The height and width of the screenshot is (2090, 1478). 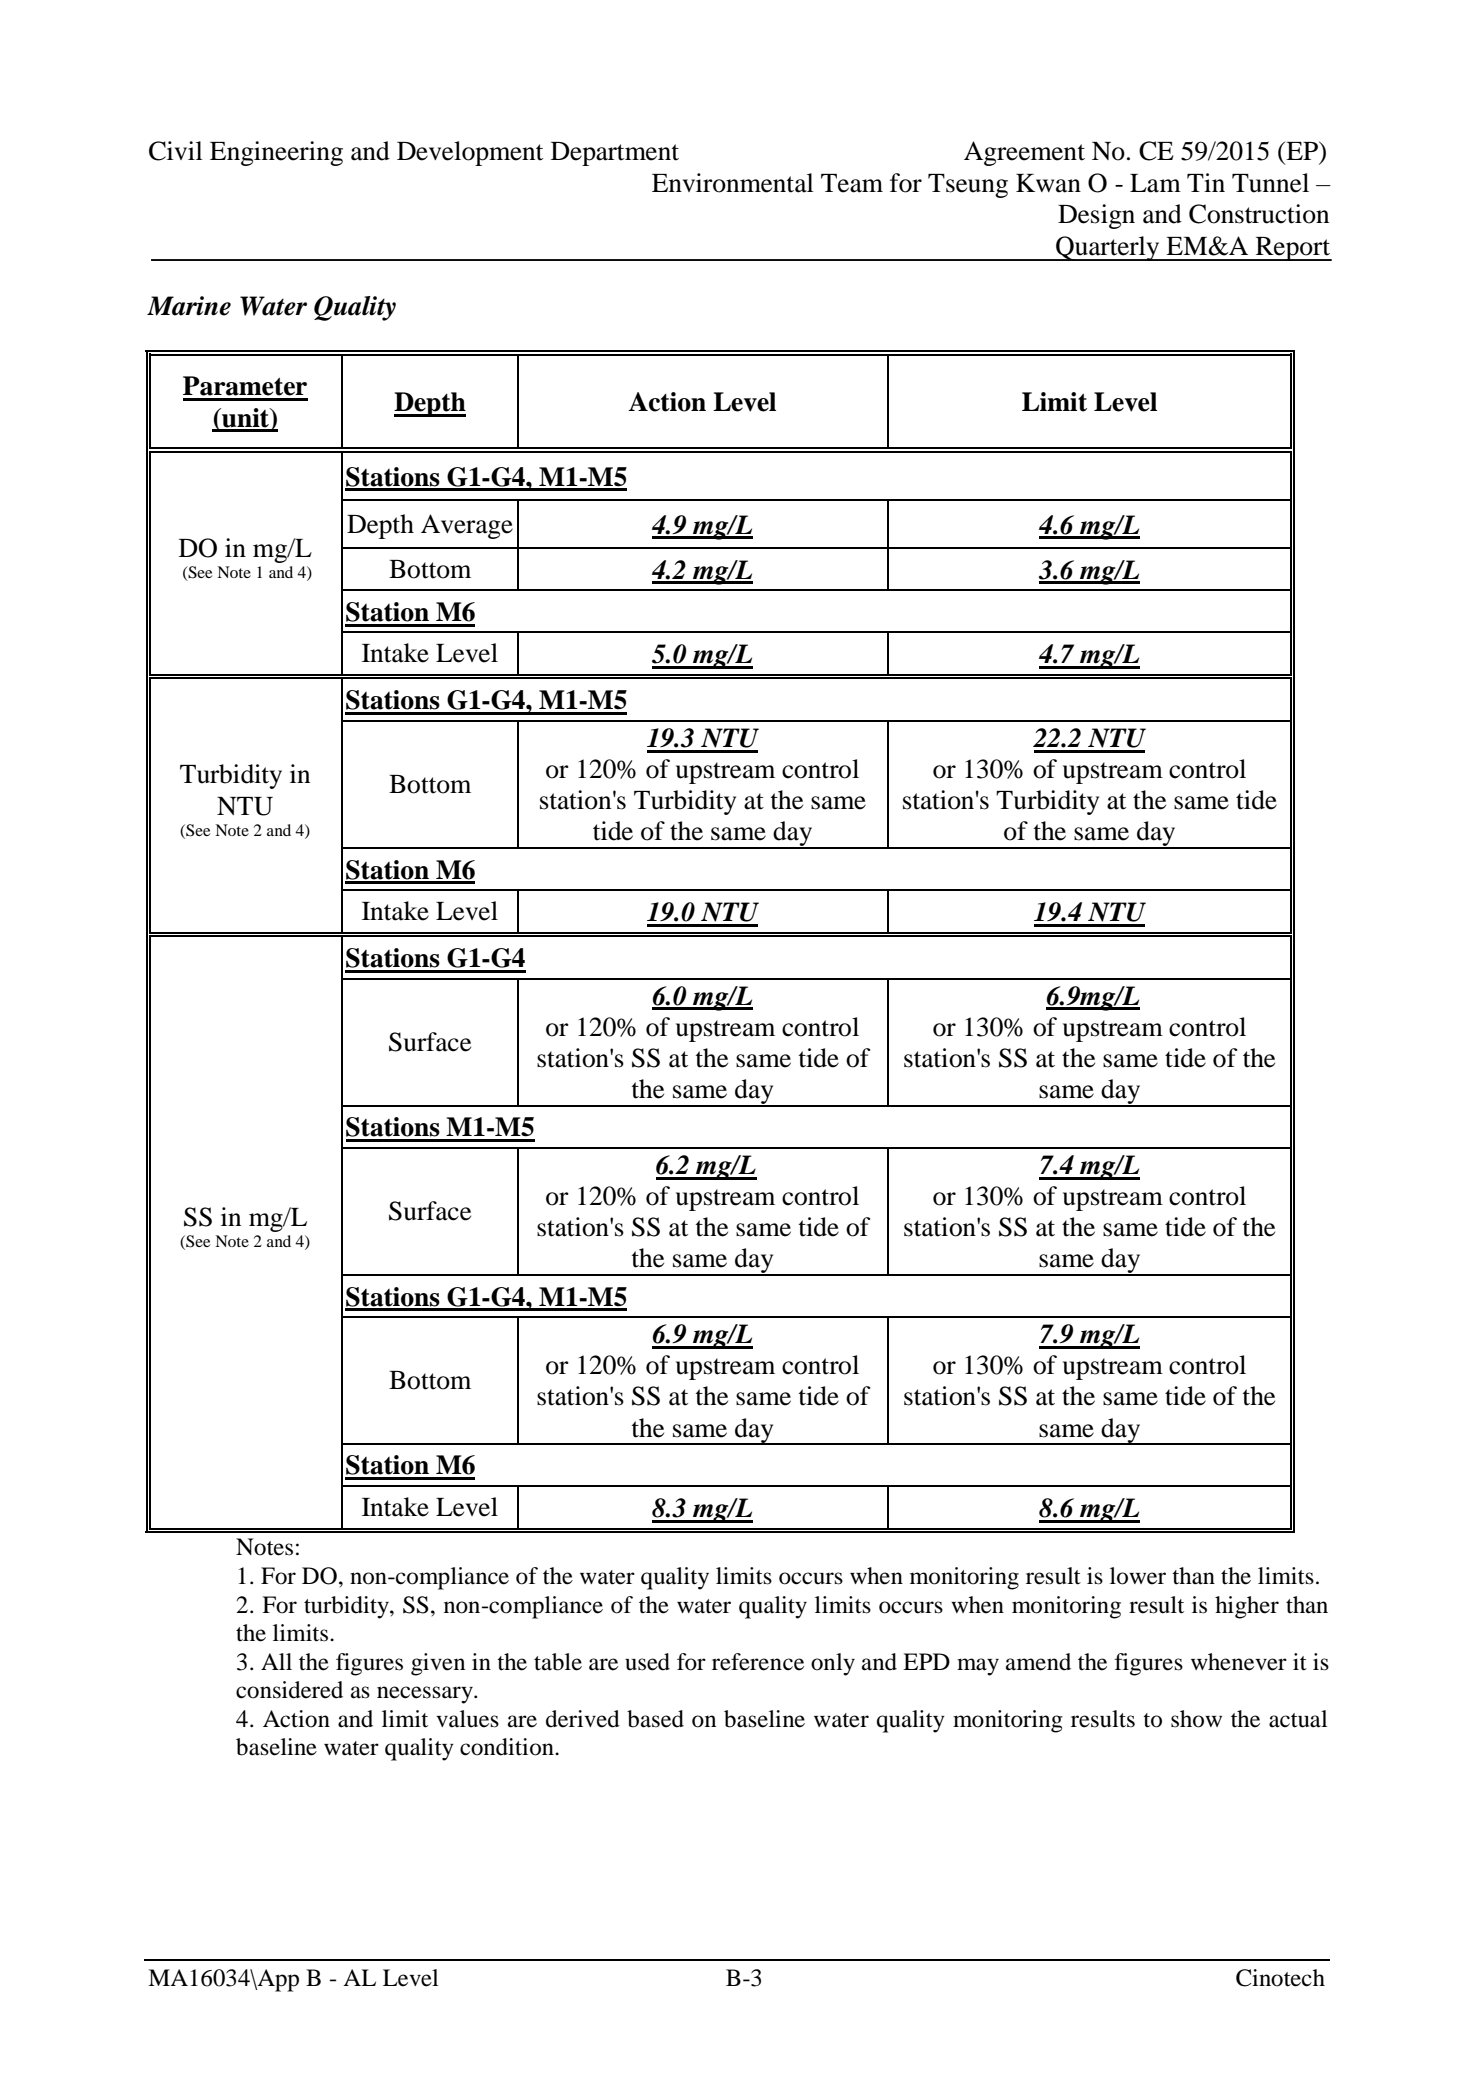 What do you see at coordinates (467, 526) in the screenshot?
I see `Average` at bounding box center [467, 526].
